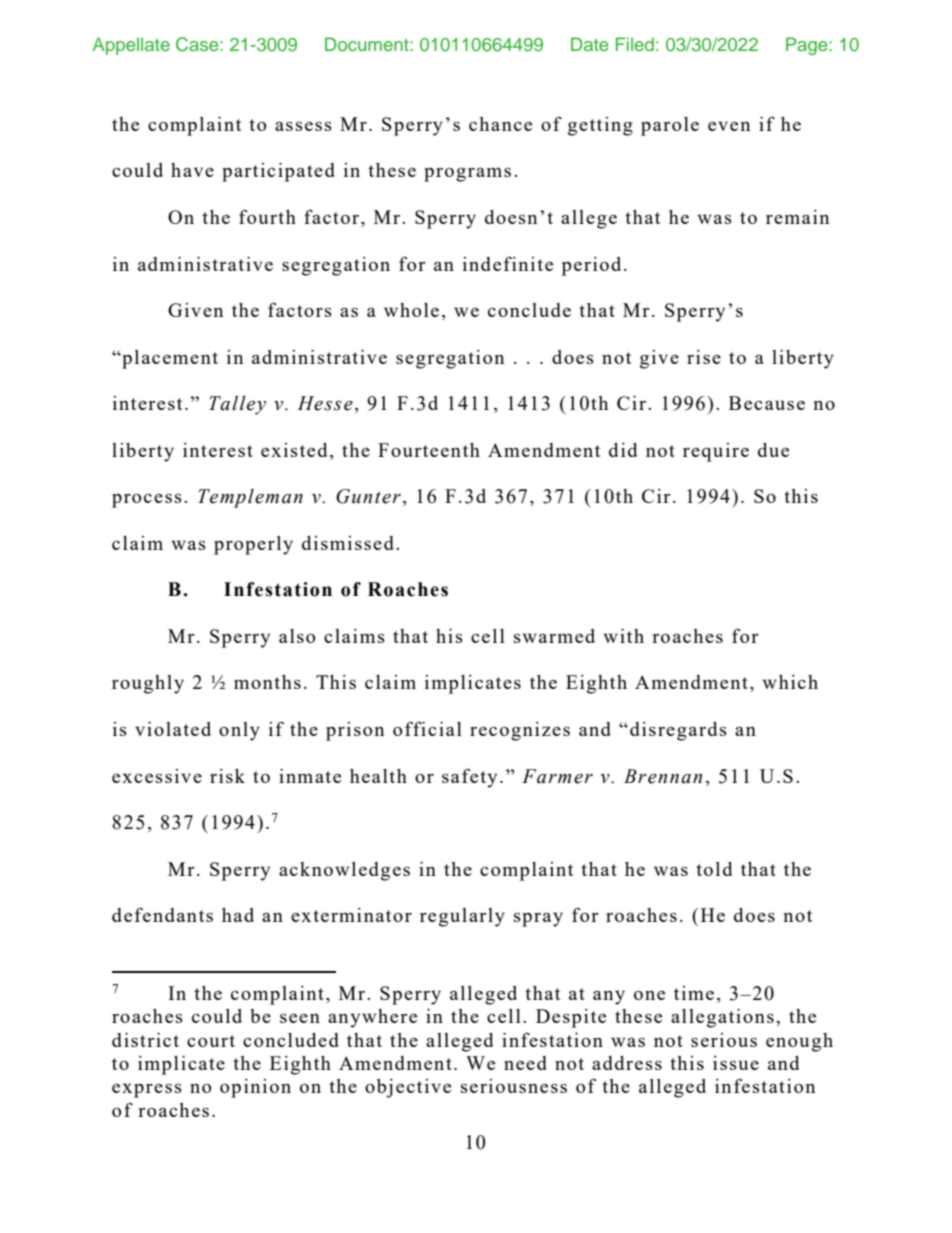 This image has height=1233, width=952. I want to click on need, so click(525, 1063).
